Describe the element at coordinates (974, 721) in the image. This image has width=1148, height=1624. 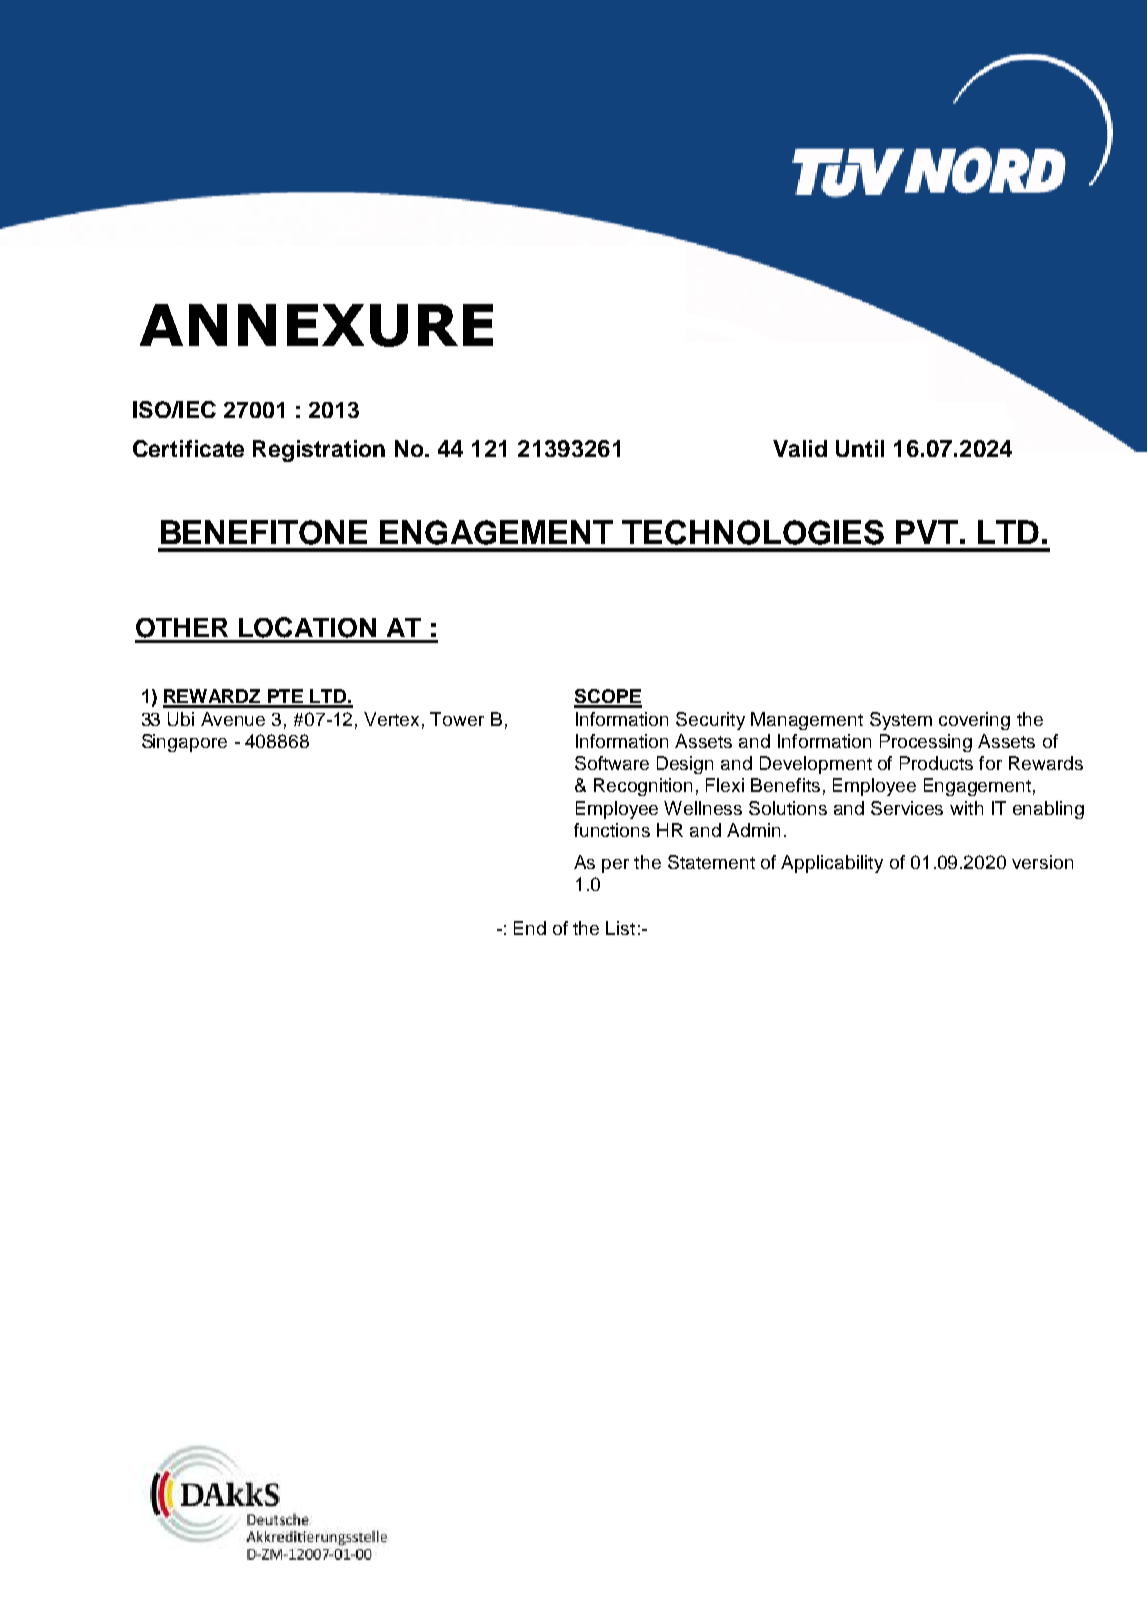
I see `covering` at that location.
